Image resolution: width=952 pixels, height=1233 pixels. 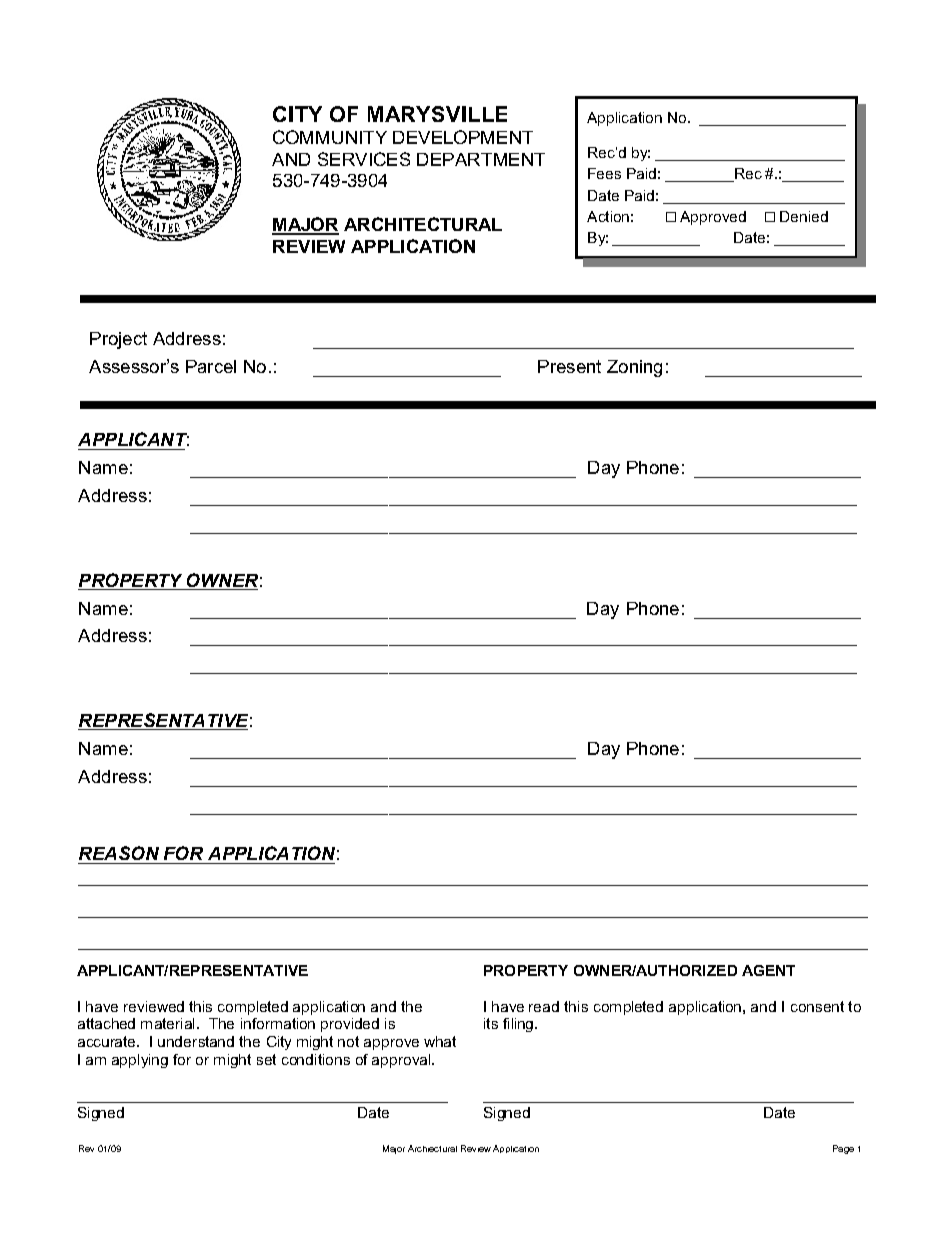 What do you see at coordinates (402, 1061) in the screenshot?
I see `approval` at bounding box center [402, 1061].
